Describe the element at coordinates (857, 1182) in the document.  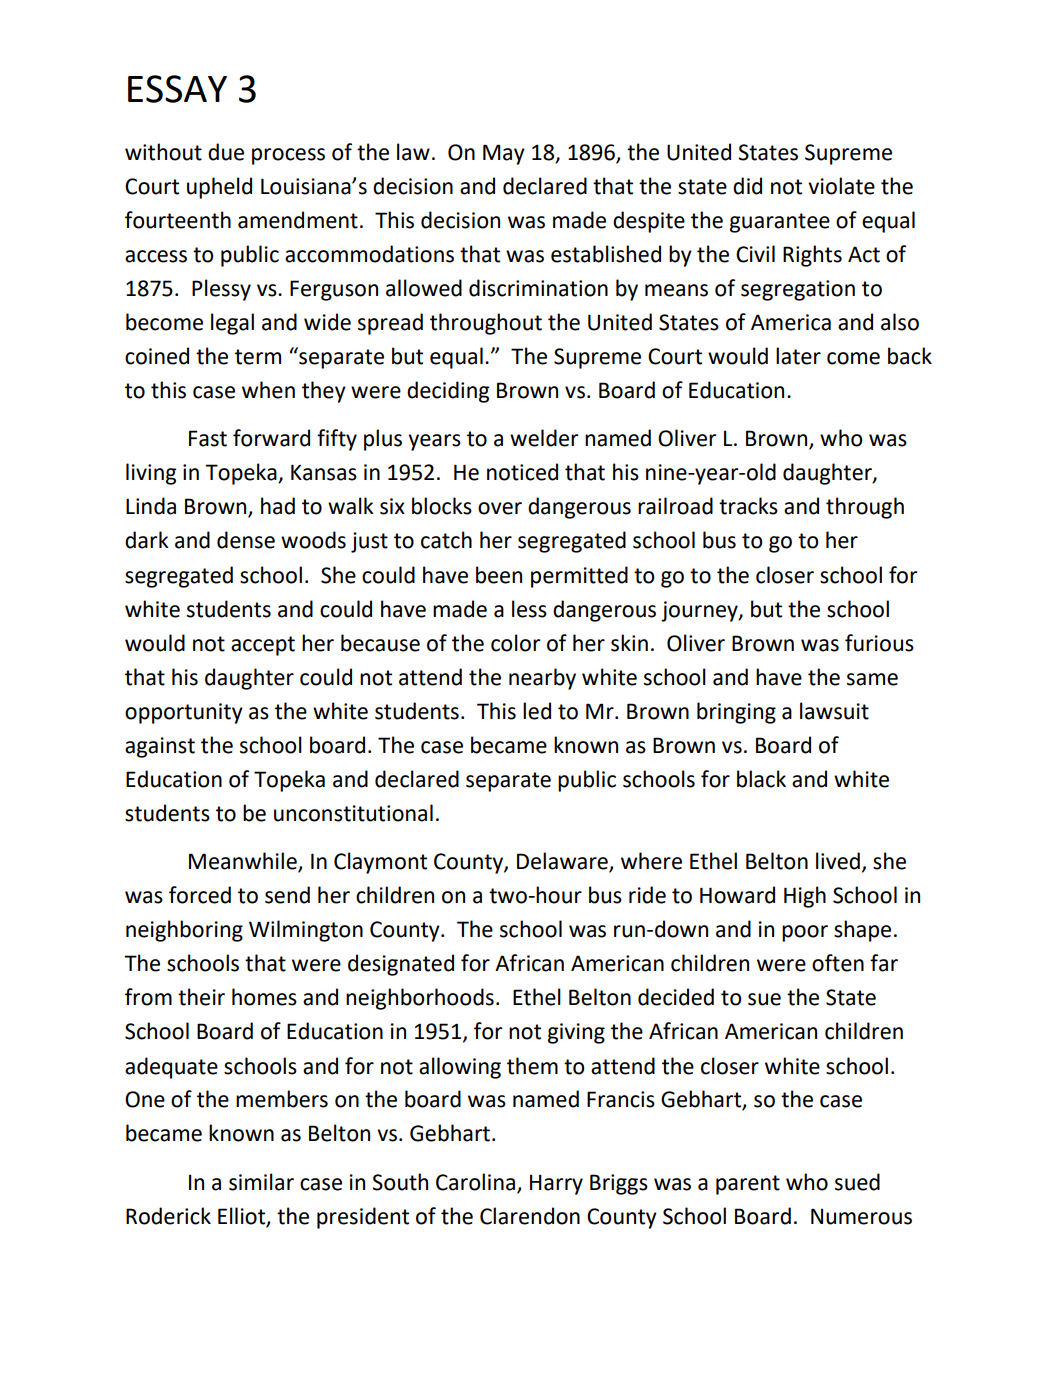
I see `sued` at that location.
